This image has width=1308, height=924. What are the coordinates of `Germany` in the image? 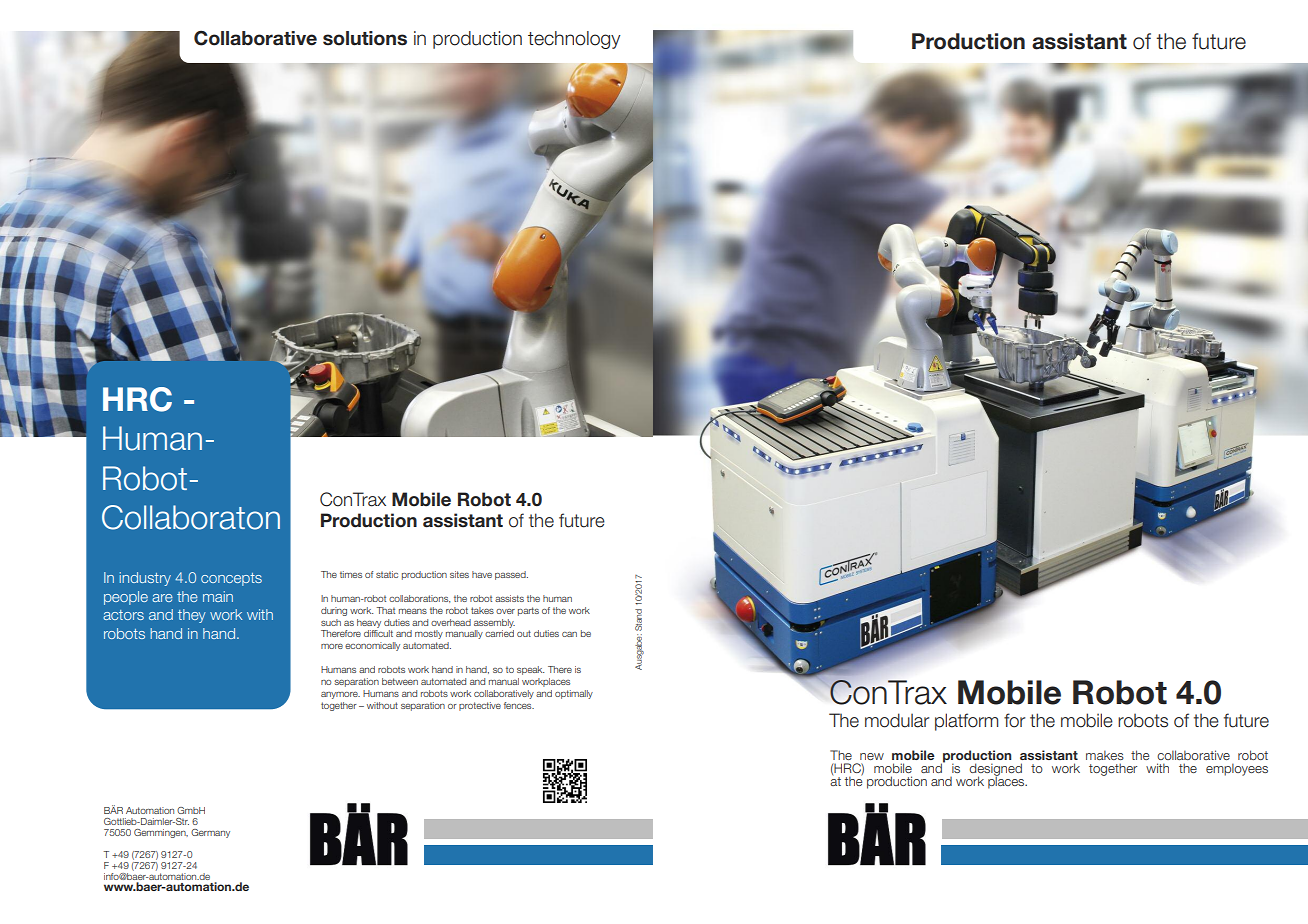 It's located at (210, 833).
